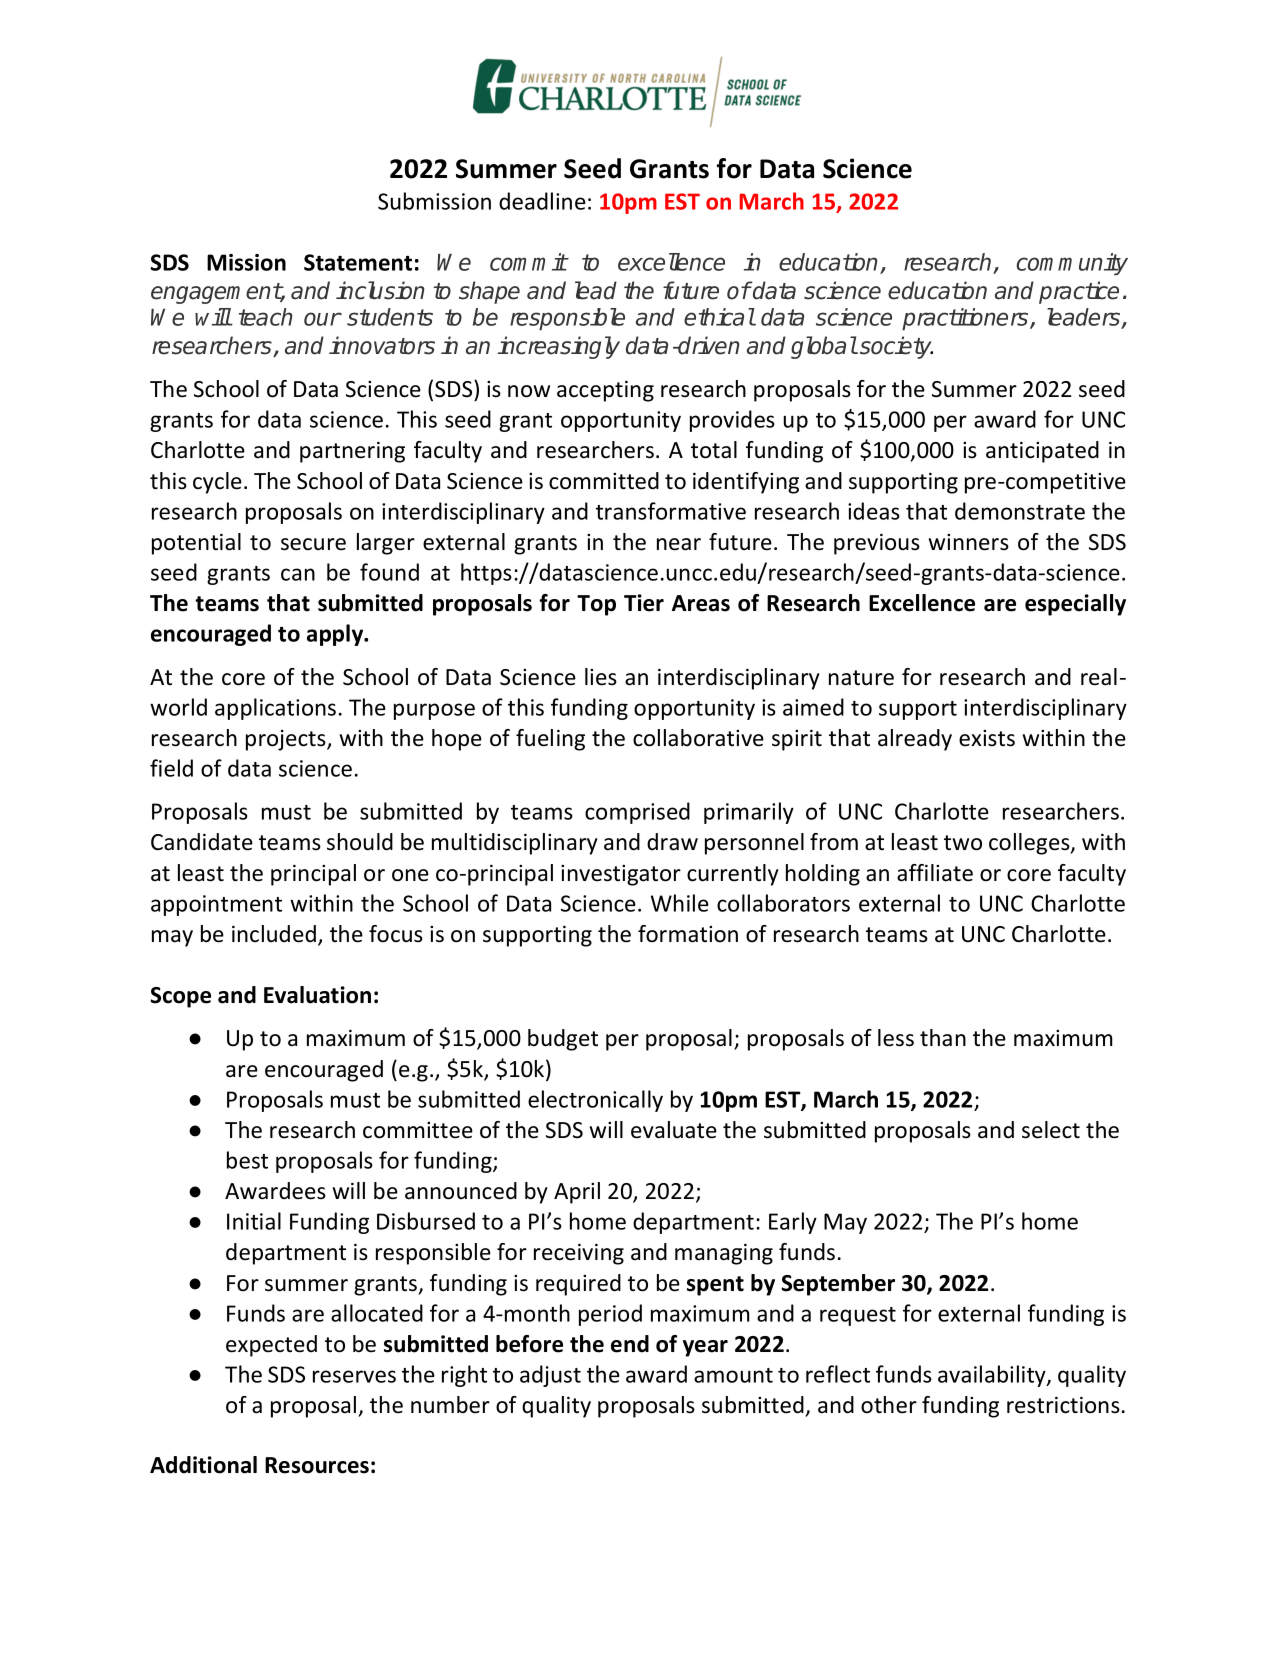 This document has height=1653, width=1277. Describe the element at coordinates (317, 1465) in the document. I see `Resources` at that location.
